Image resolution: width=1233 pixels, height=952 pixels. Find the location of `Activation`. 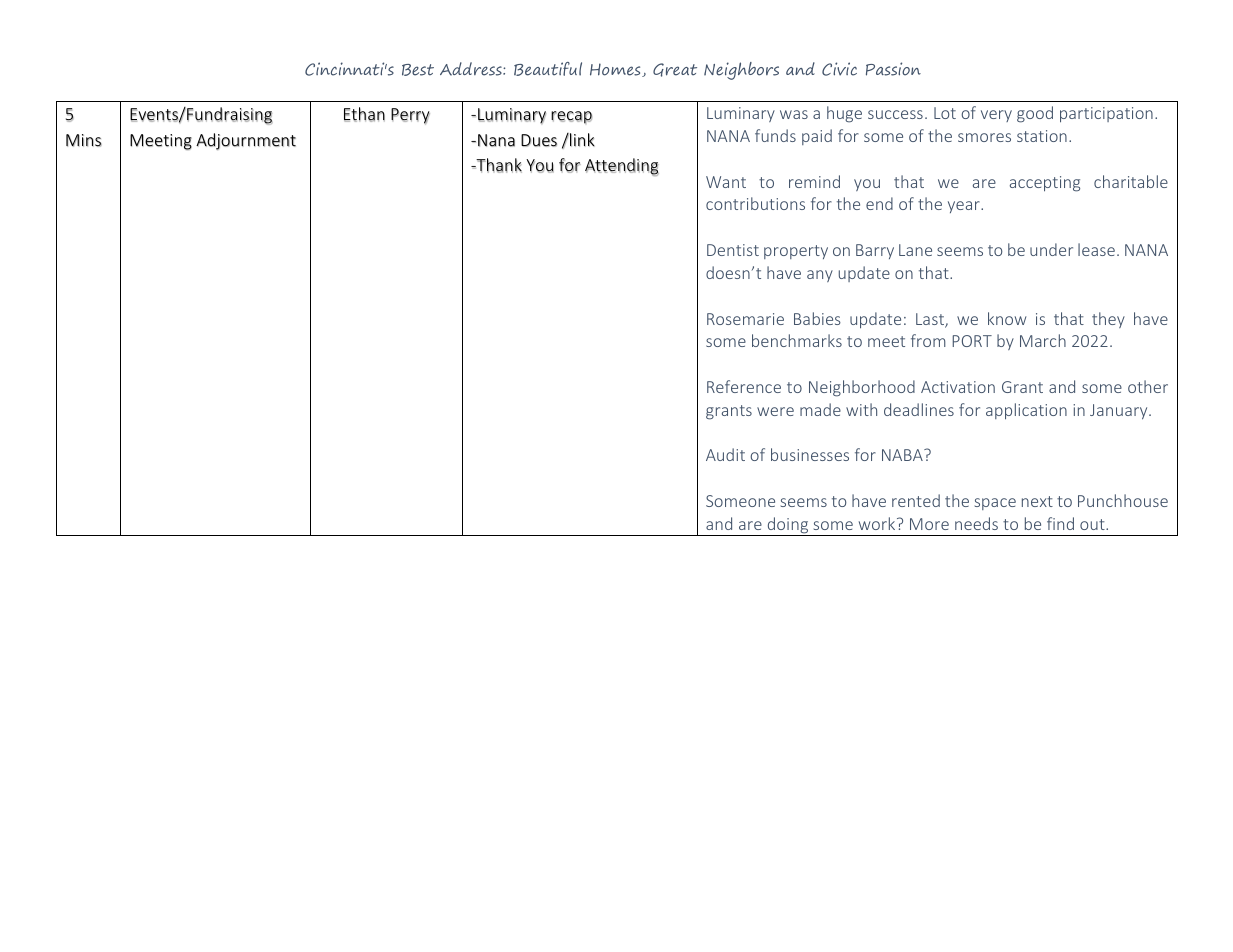

Activation is located at coordinates (958, 387).
